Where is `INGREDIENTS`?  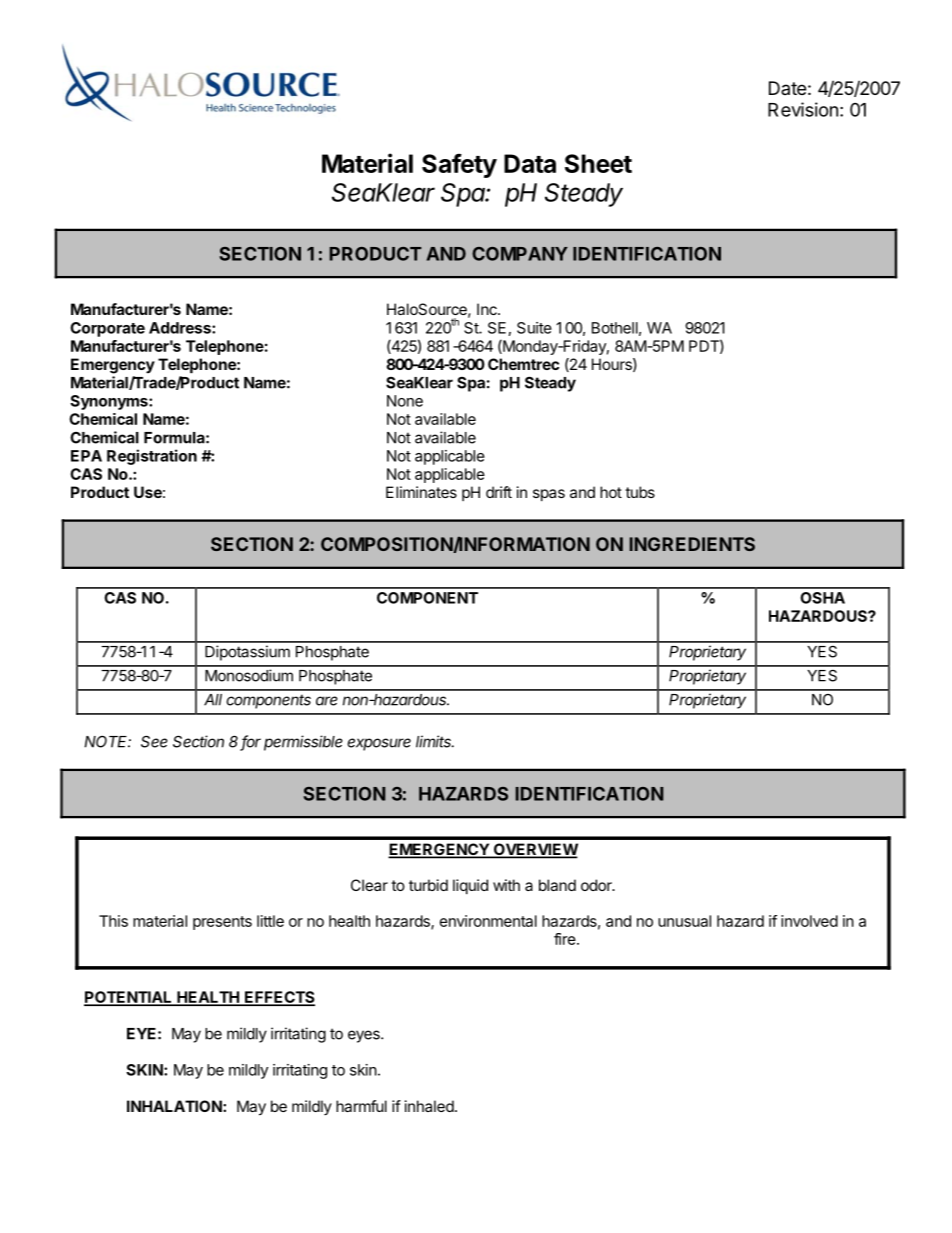
INGREDIENTS is located at coordinates (692, 544).
